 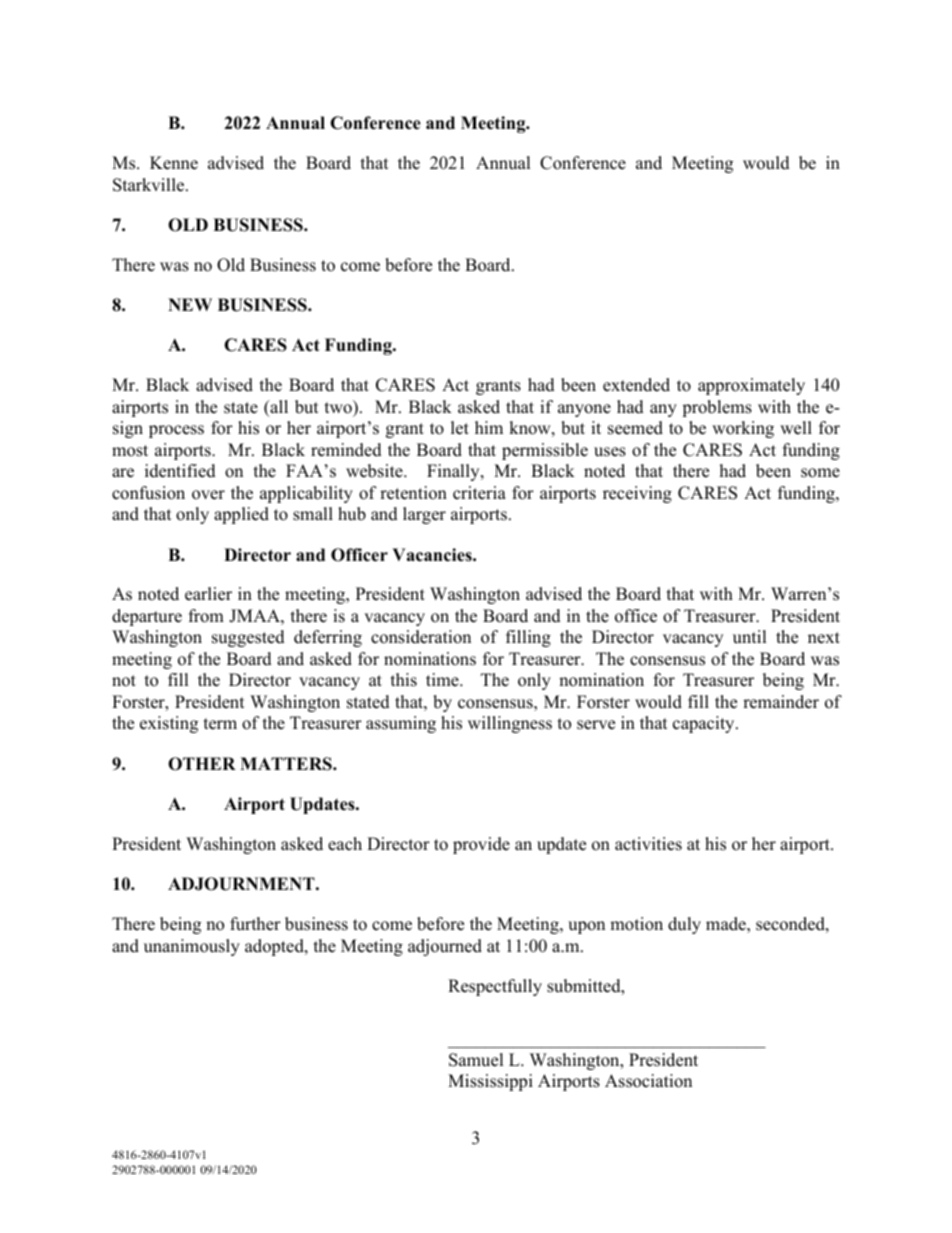 What do you see at coordinates (751, 386) in the page?
I see `approximately` at bounding box center [751, 386].
